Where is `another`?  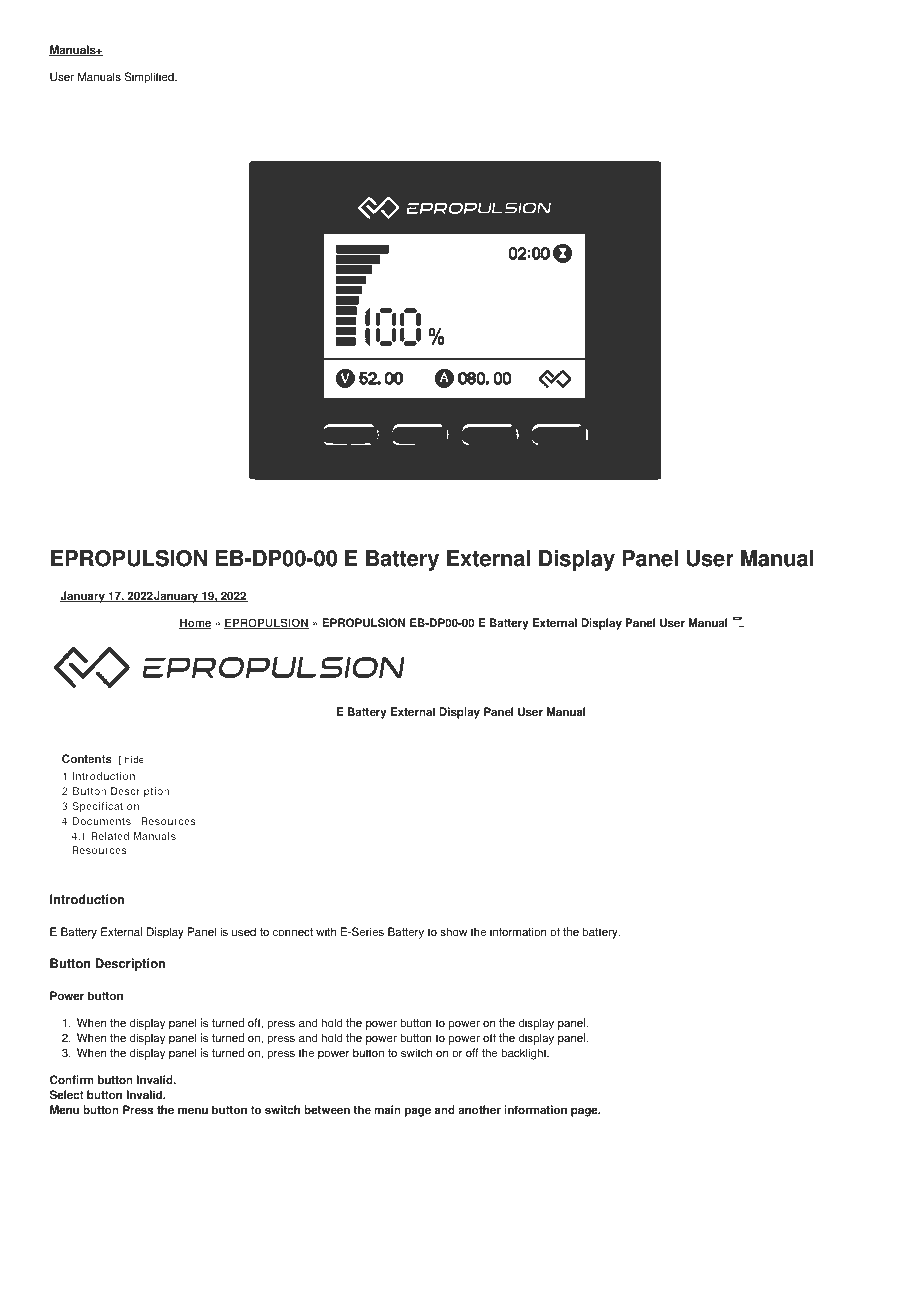
another is located at coordinates (479, 1110).
